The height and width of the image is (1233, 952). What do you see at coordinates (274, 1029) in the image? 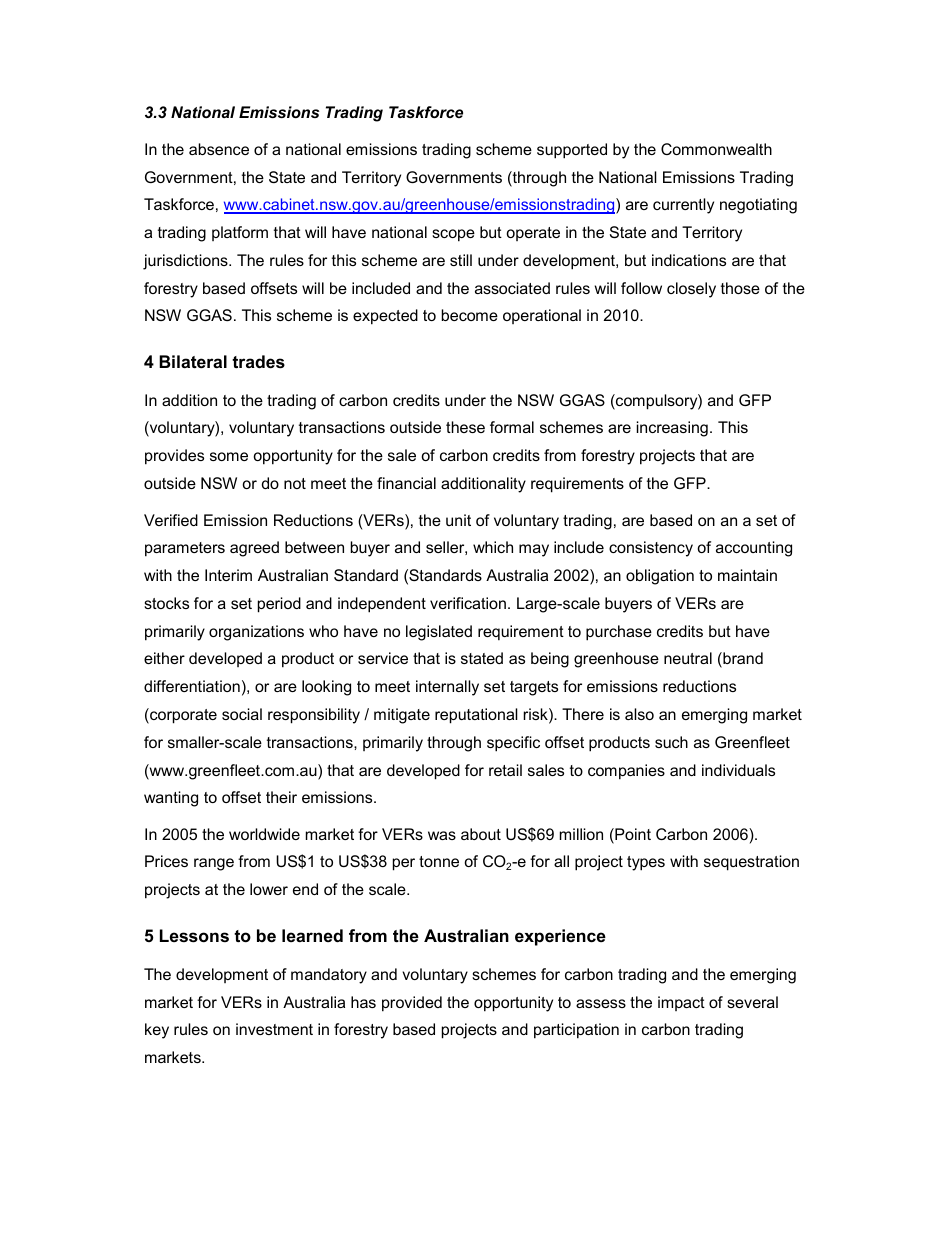
I see `investment` at bounding box center [274, 1029].
